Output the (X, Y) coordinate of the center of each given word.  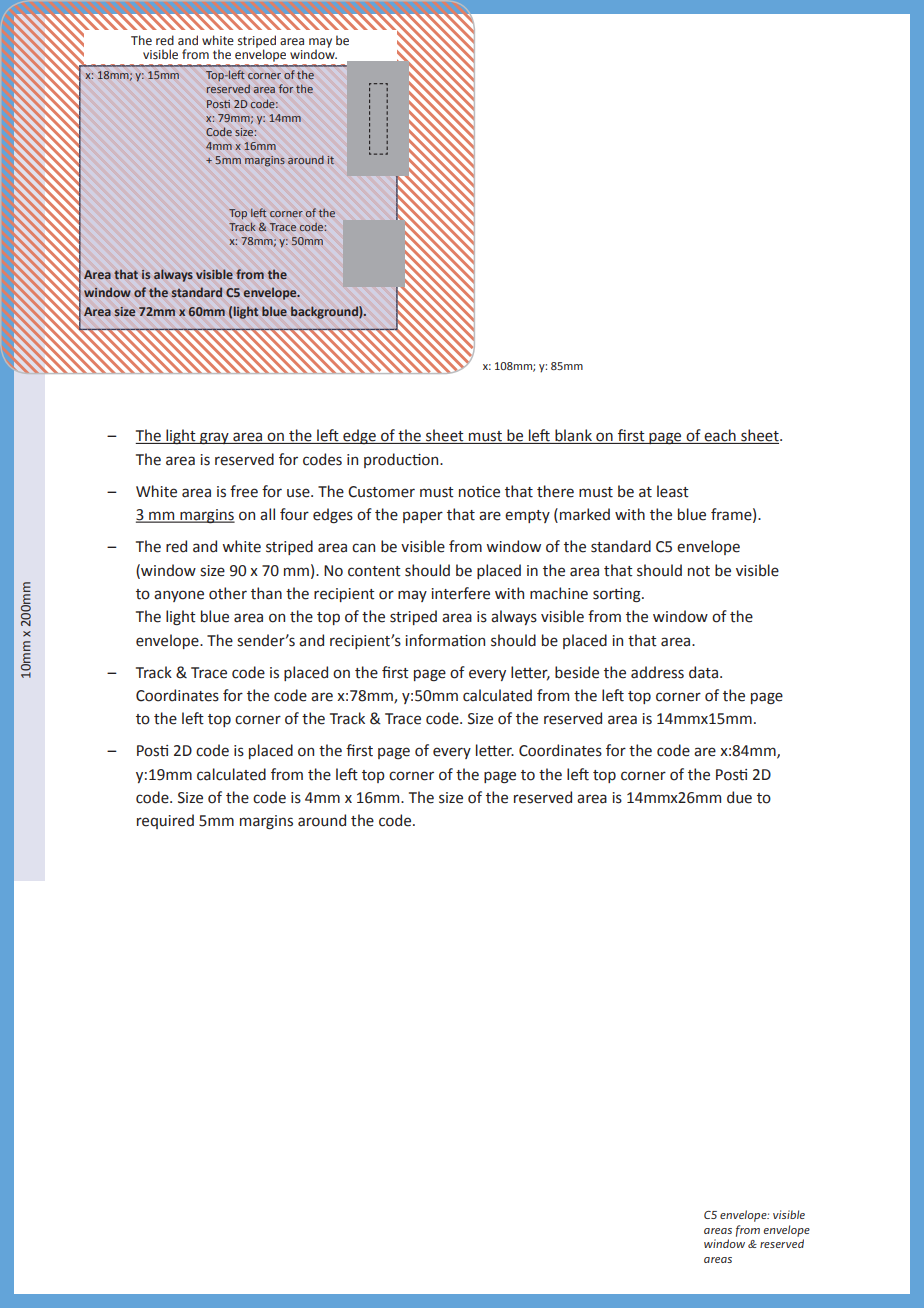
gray (214, 438)
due (739, 797)
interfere (460, 593)
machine (559, 593)
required (165, 821)
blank (573, 436)
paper (423, 517)
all (267, 514)
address (657, 672)
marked (585, 514)
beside (577, 672)
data (703, 672)
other (228, 593)
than (266, 593)
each (720, 436)
